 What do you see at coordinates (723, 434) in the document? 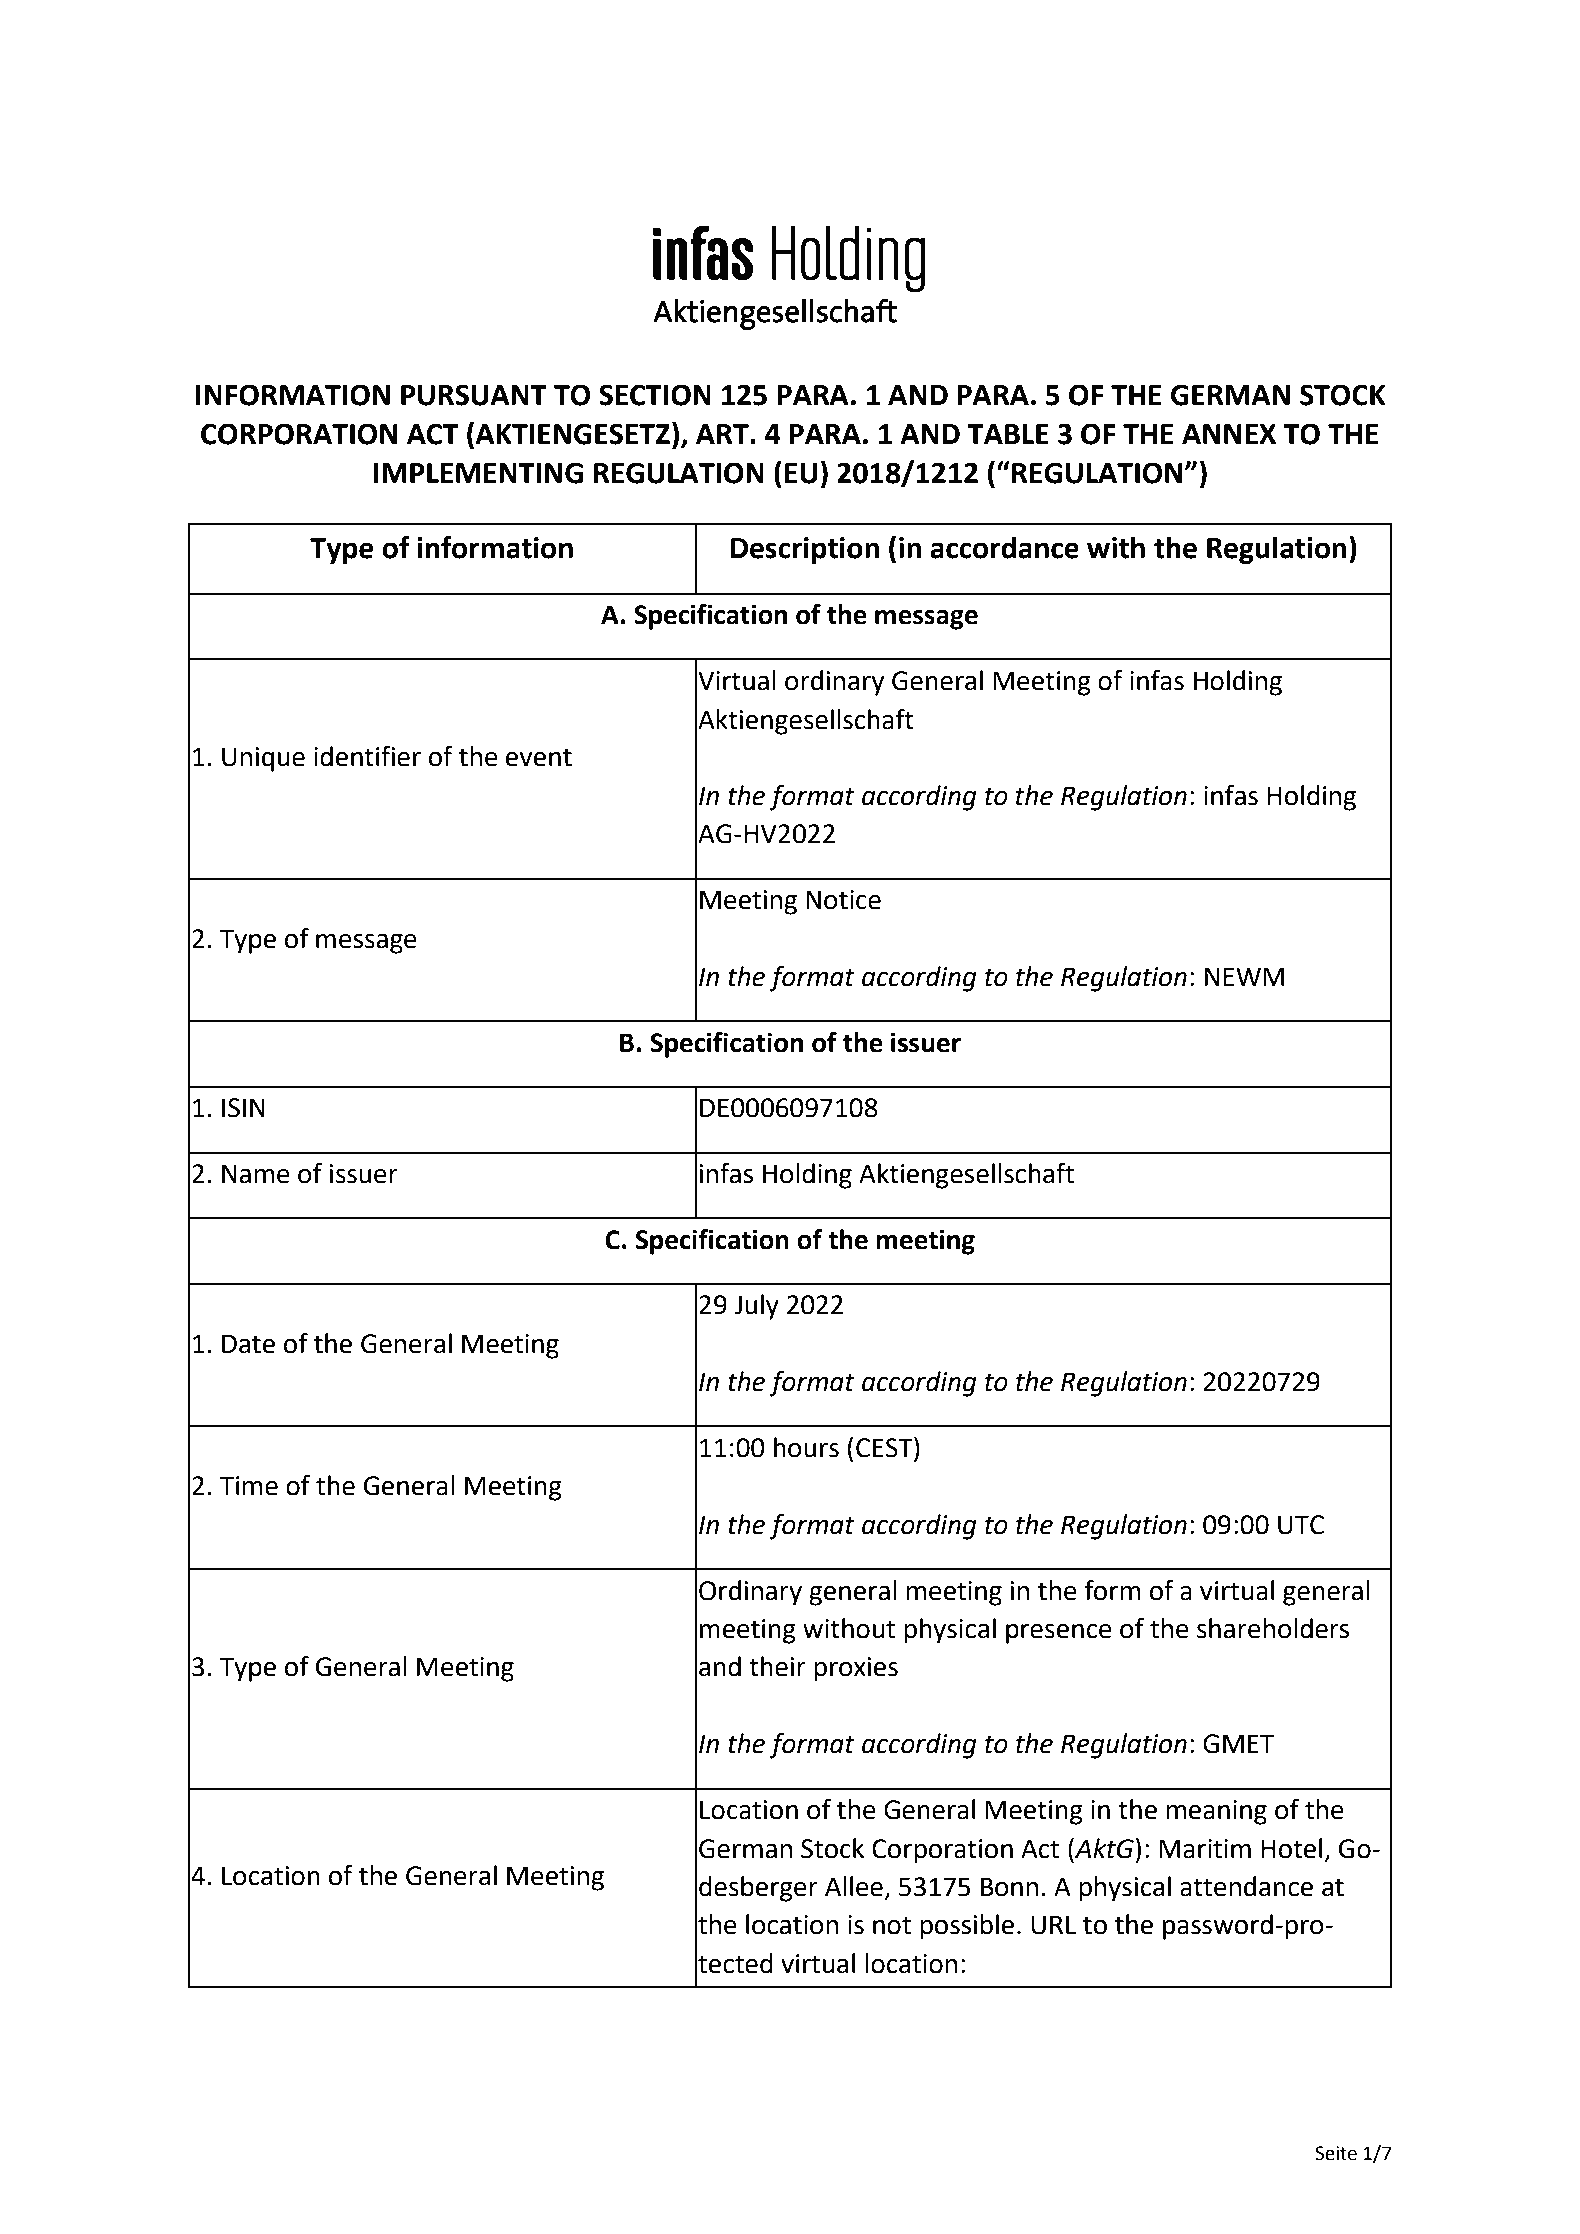
I see `ART` at bounding box center [723, 434].
